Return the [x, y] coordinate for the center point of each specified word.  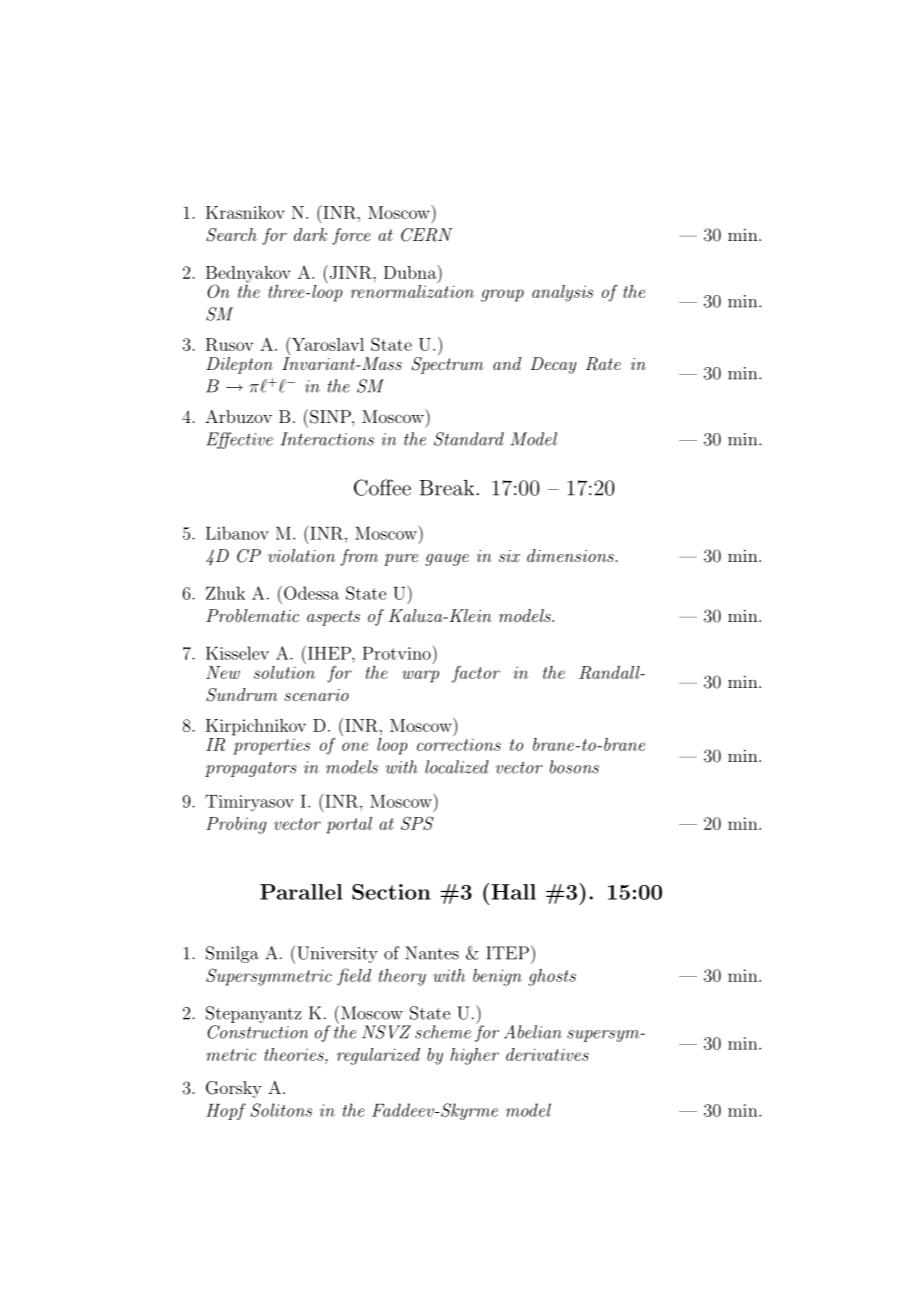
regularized [378, 1056]
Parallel [301, 892]
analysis [562, 293]
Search [231, 235]
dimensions [571, 555]
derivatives [547, 1054]
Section [391, 892]
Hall [513, 892]
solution [284, 671]
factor [476, 674]
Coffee [382, 487]
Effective [240, 440]
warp [420, 676]
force [351, 236]
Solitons [281, 1110]
